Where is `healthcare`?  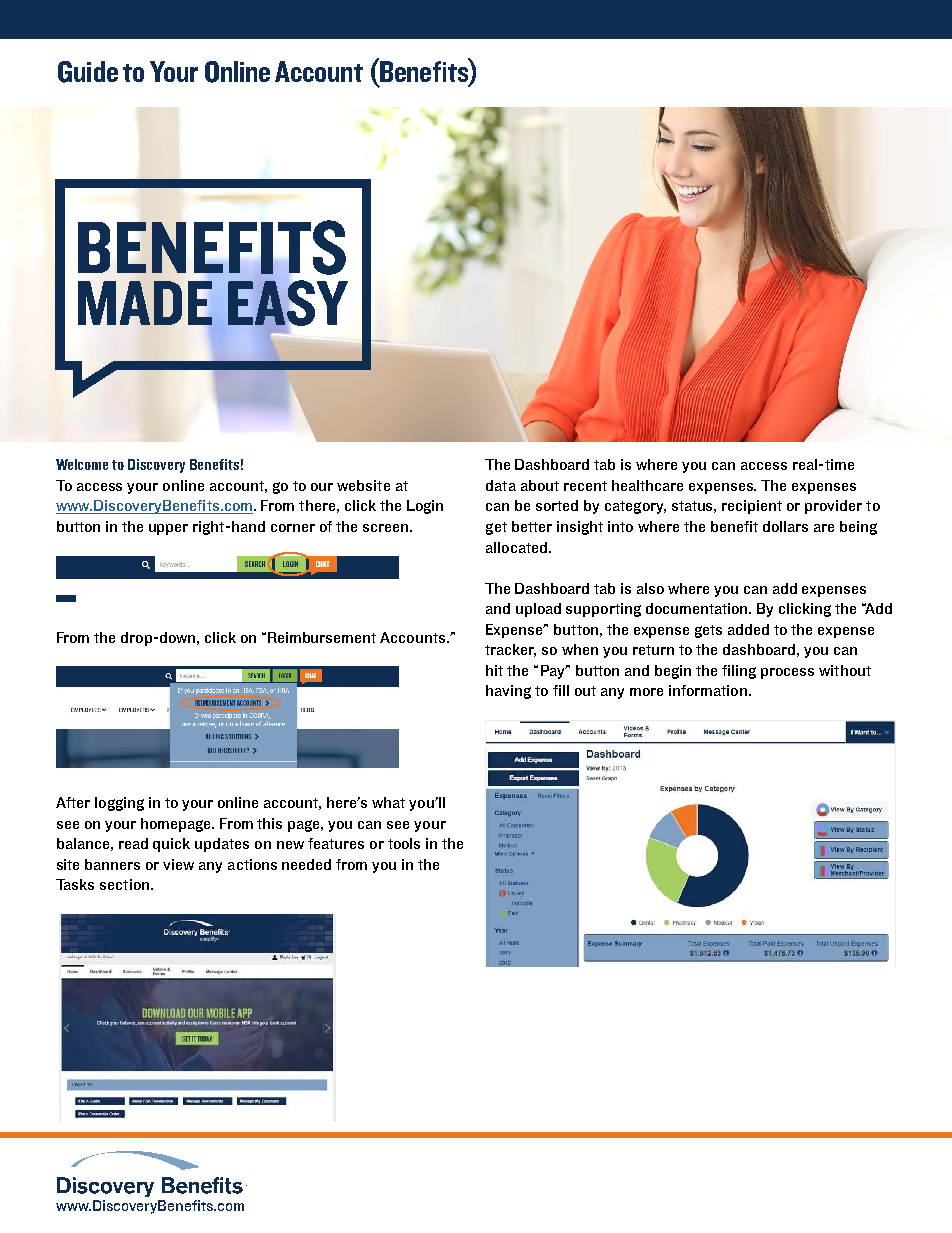 healthcare is located at coordinates (647, 485).
